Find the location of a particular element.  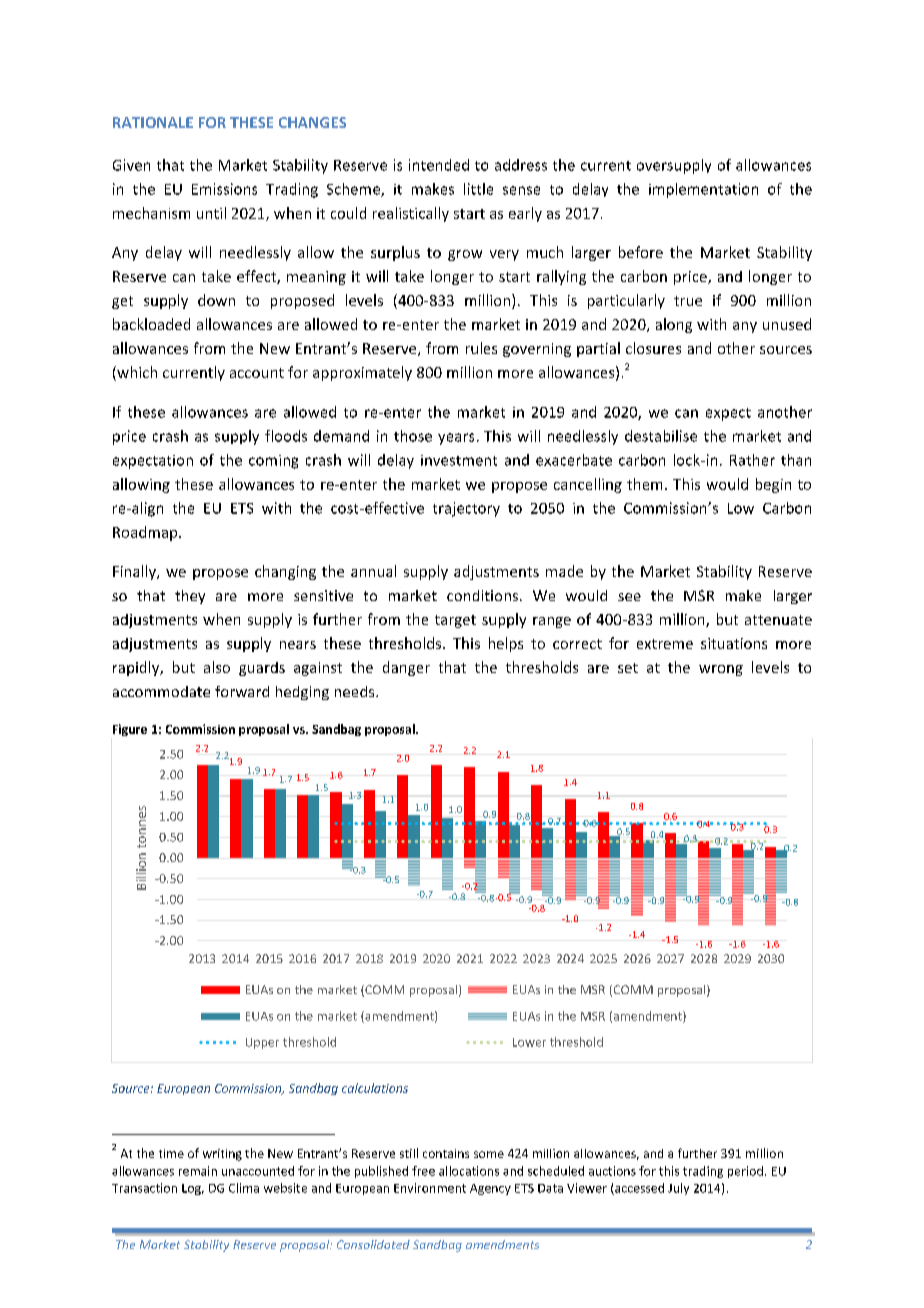

intended is located at coordinates (439, 165).
